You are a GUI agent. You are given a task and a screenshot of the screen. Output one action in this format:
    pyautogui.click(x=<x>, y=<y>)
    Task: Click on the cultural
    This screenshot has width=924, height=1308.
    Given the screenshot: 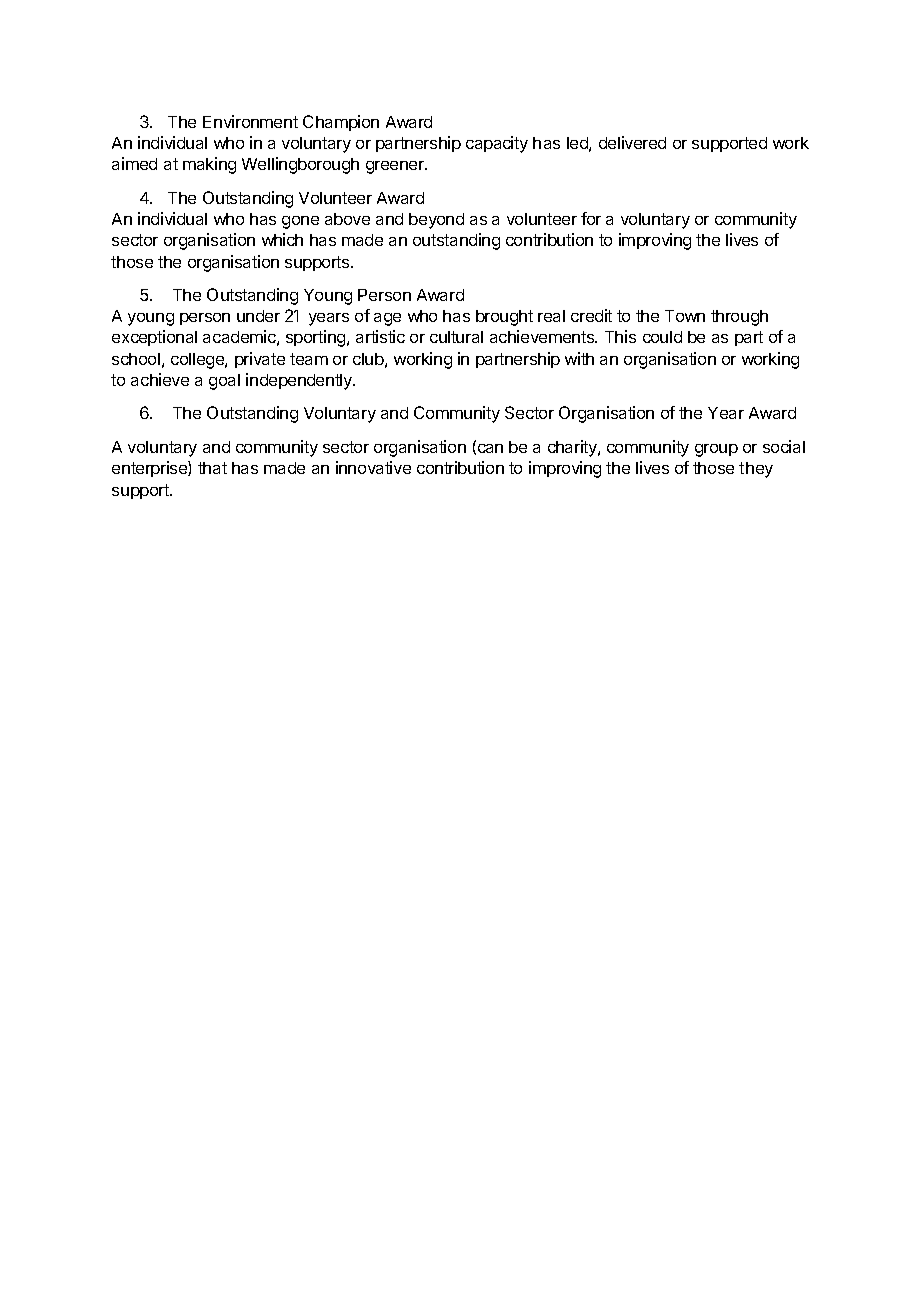 What is the action you would take?
    pyautogui.click(x=456, y=337)
